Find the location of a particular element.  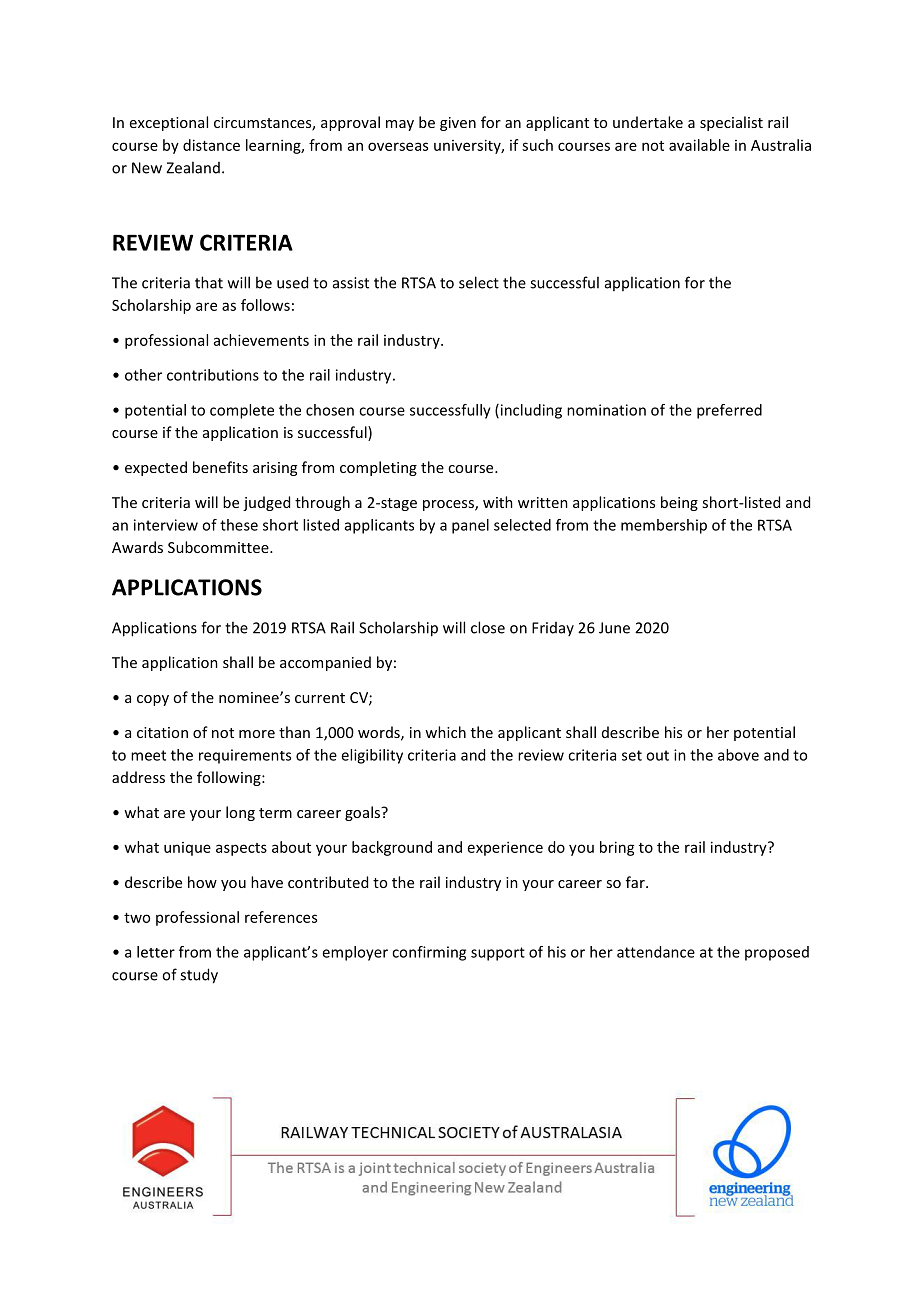

which is located at coordinates (445, 732).
